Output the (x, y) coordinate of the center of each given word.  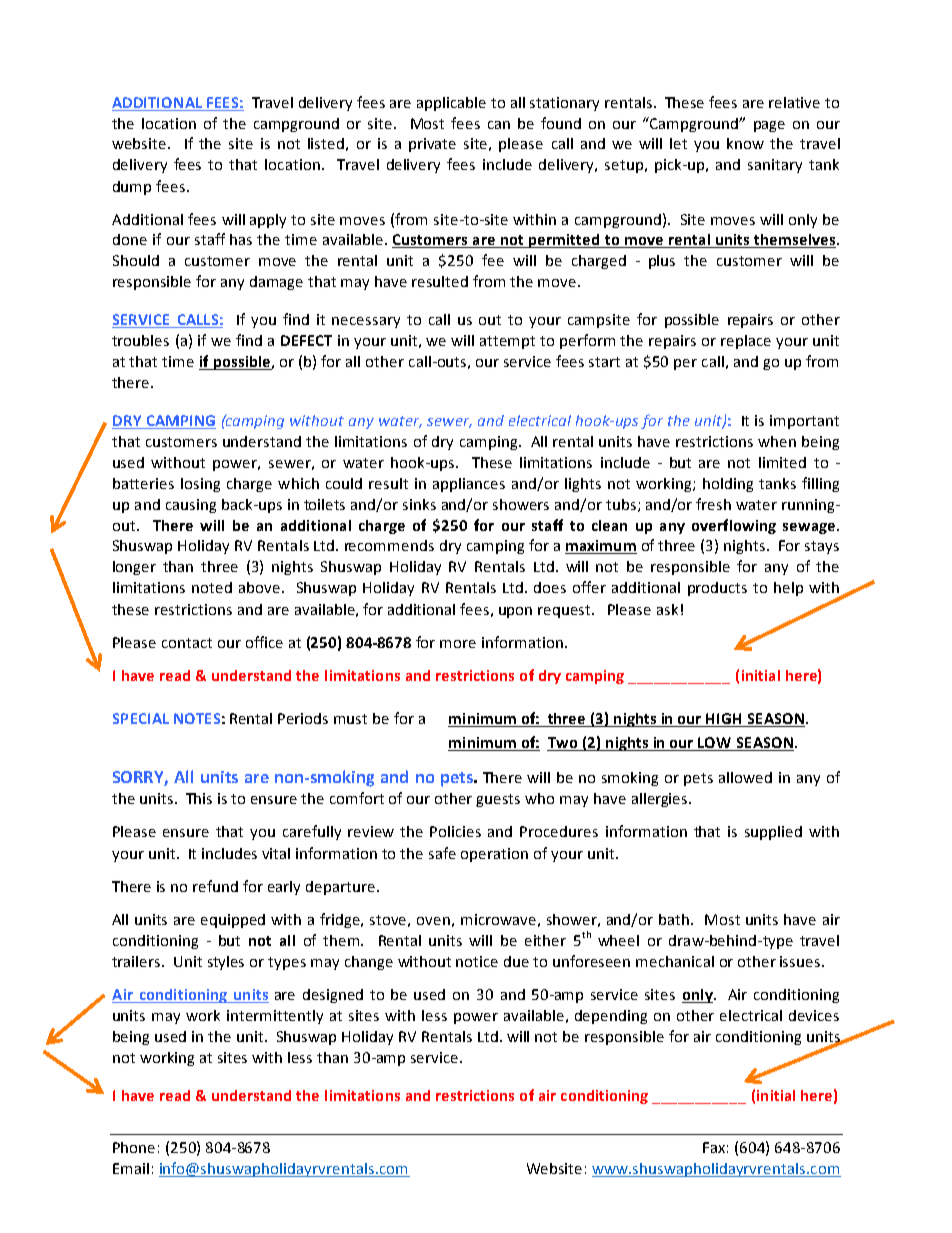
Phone (134, 1147)
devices (814, 1015)
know (745, 143)
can (499, 125)
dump (132, 188)
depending (611, 1017)
